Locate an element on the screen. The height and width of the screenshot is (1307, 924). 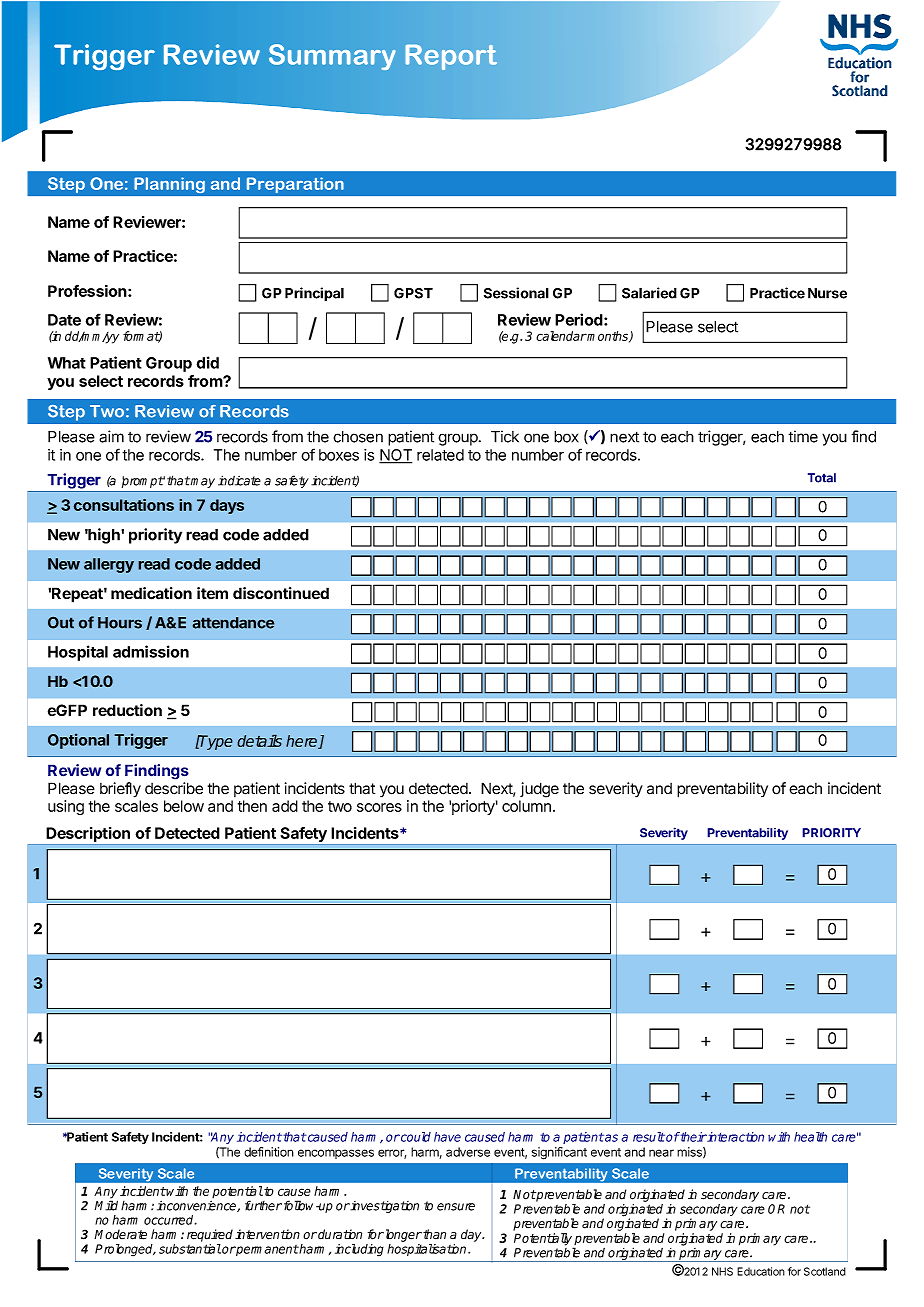
ensure is located at coordinates (456, 1207).
